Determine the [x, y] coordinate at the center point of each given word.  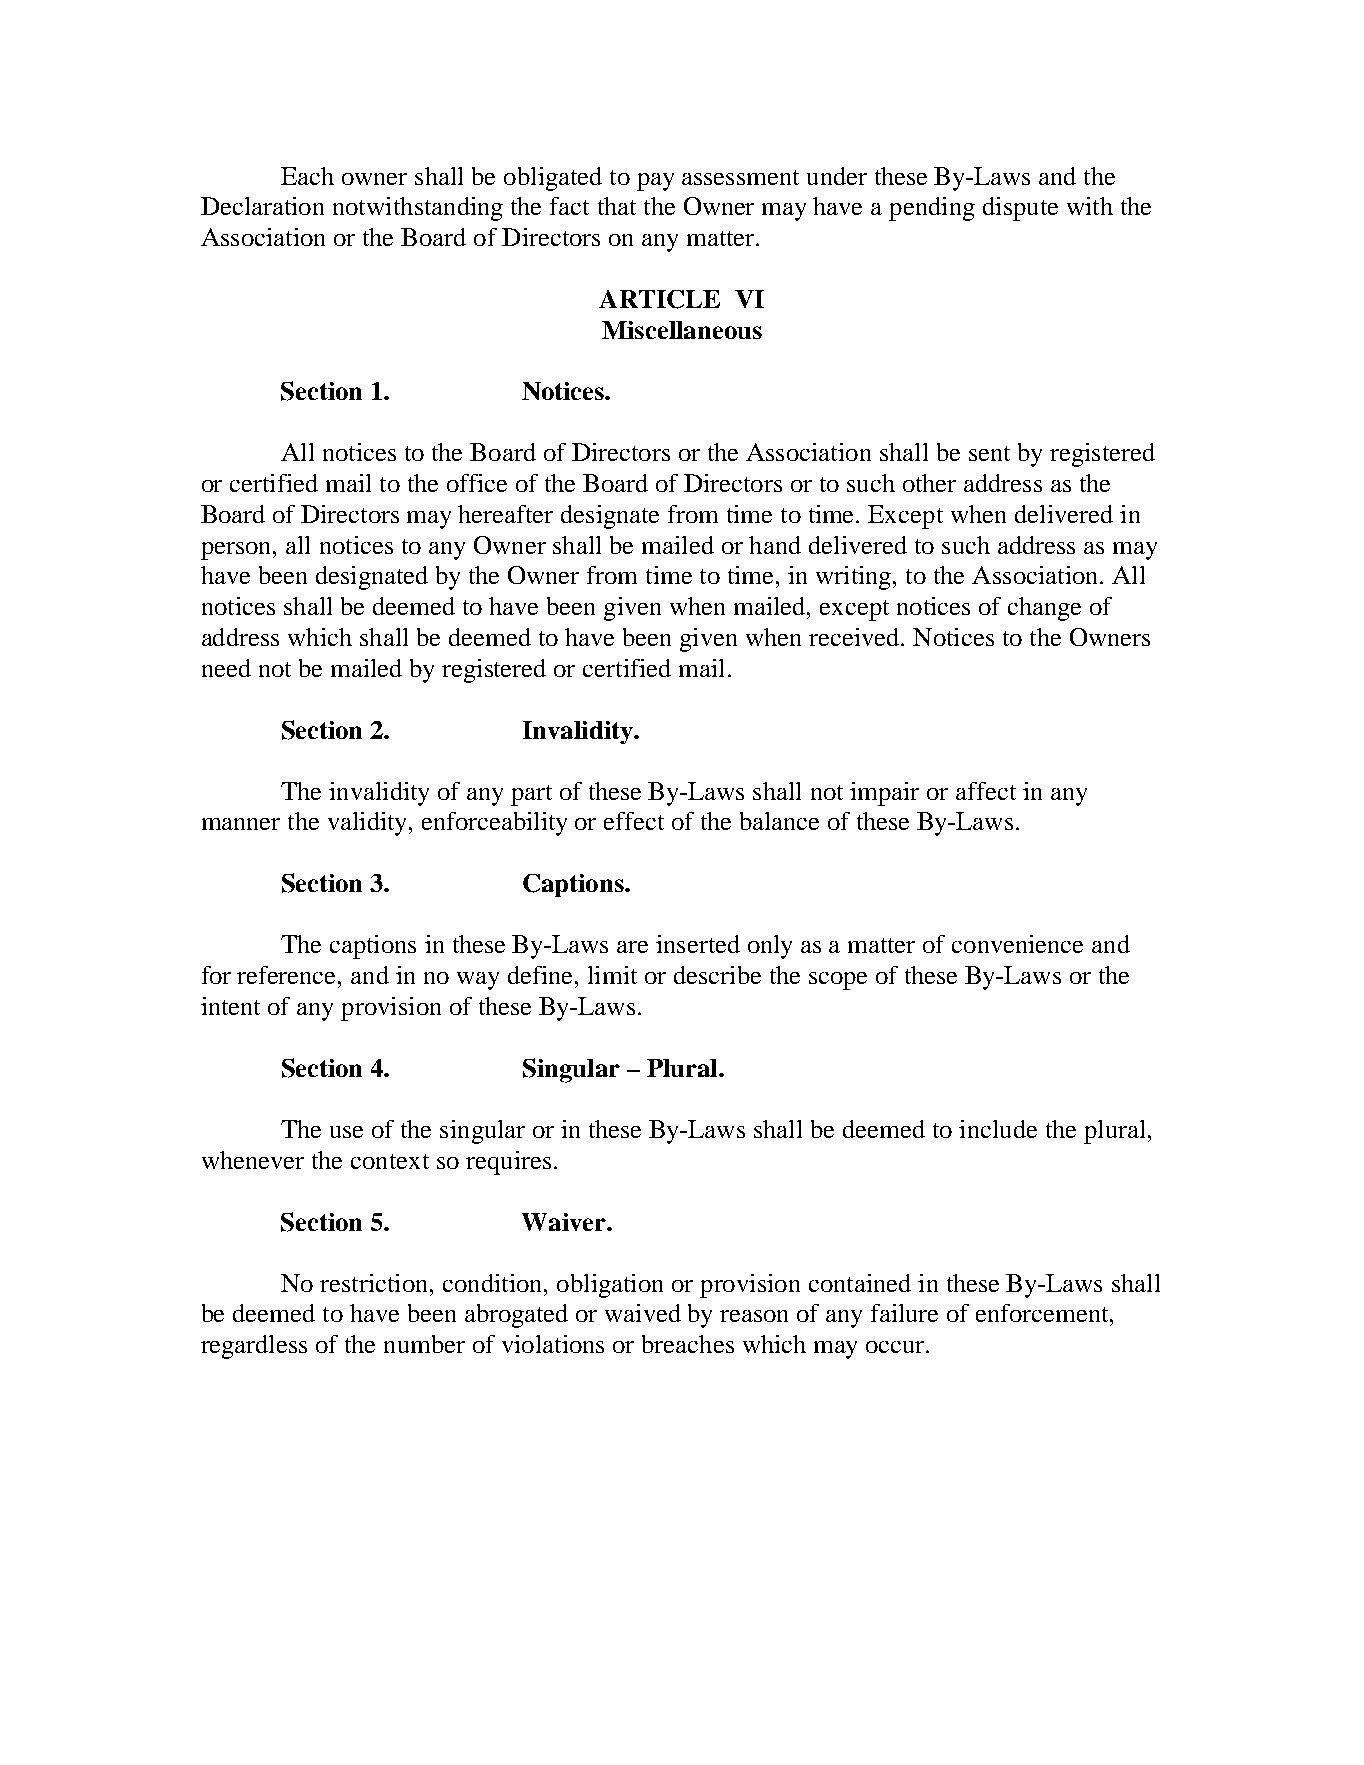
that [617, 206]
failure [904, 1313]
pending [932, 209]
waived [643, 1313]
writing [855, 578]
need [226, 668]
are [632, 947]
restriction [375, 1283]
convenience [1017, 944]
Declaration [262, 206]
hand [775, 545]
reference [288, 975]
